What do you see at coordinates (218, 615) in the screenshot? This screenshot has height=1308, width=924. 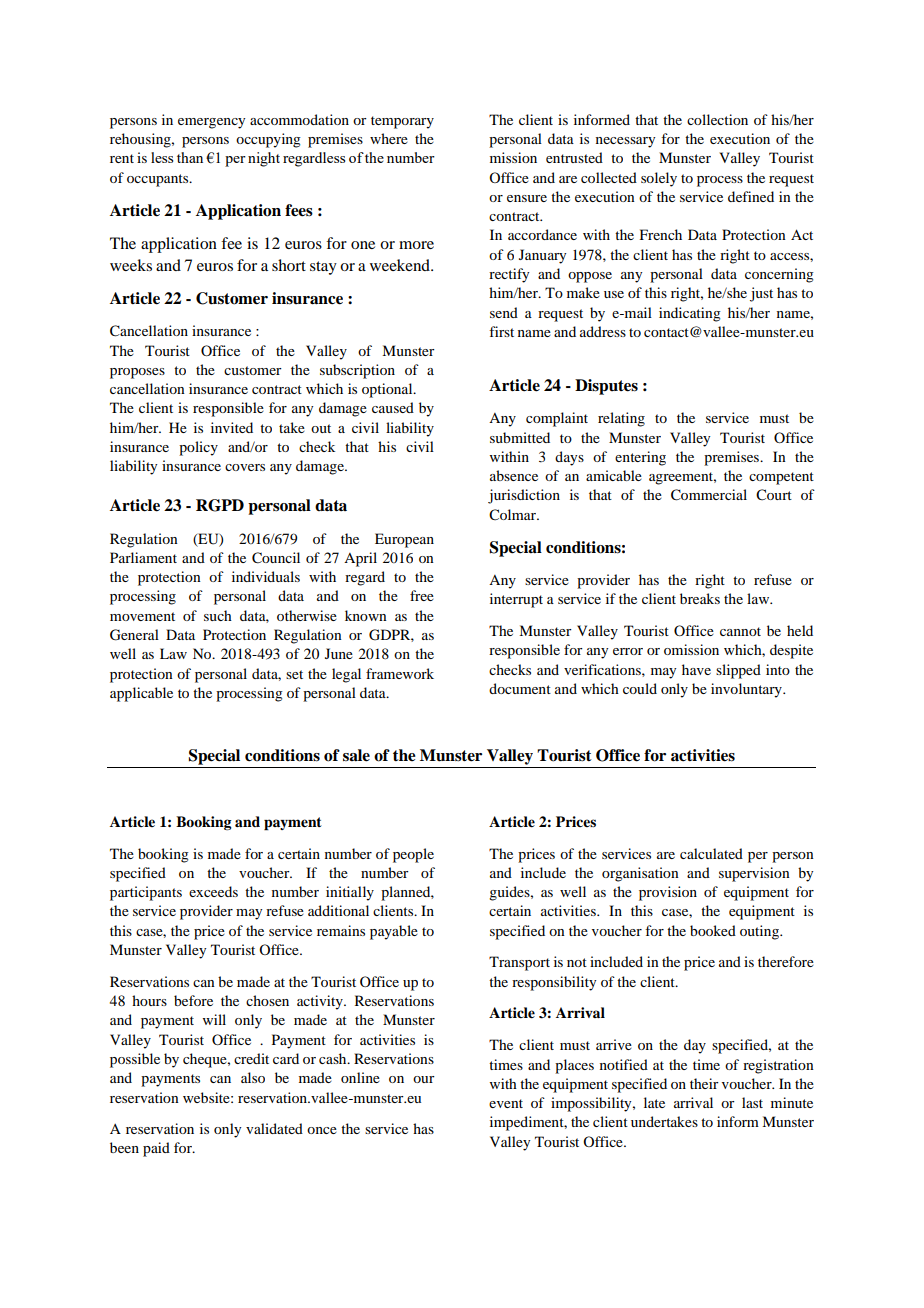 I see `such` at bounding box center [218, 615].
